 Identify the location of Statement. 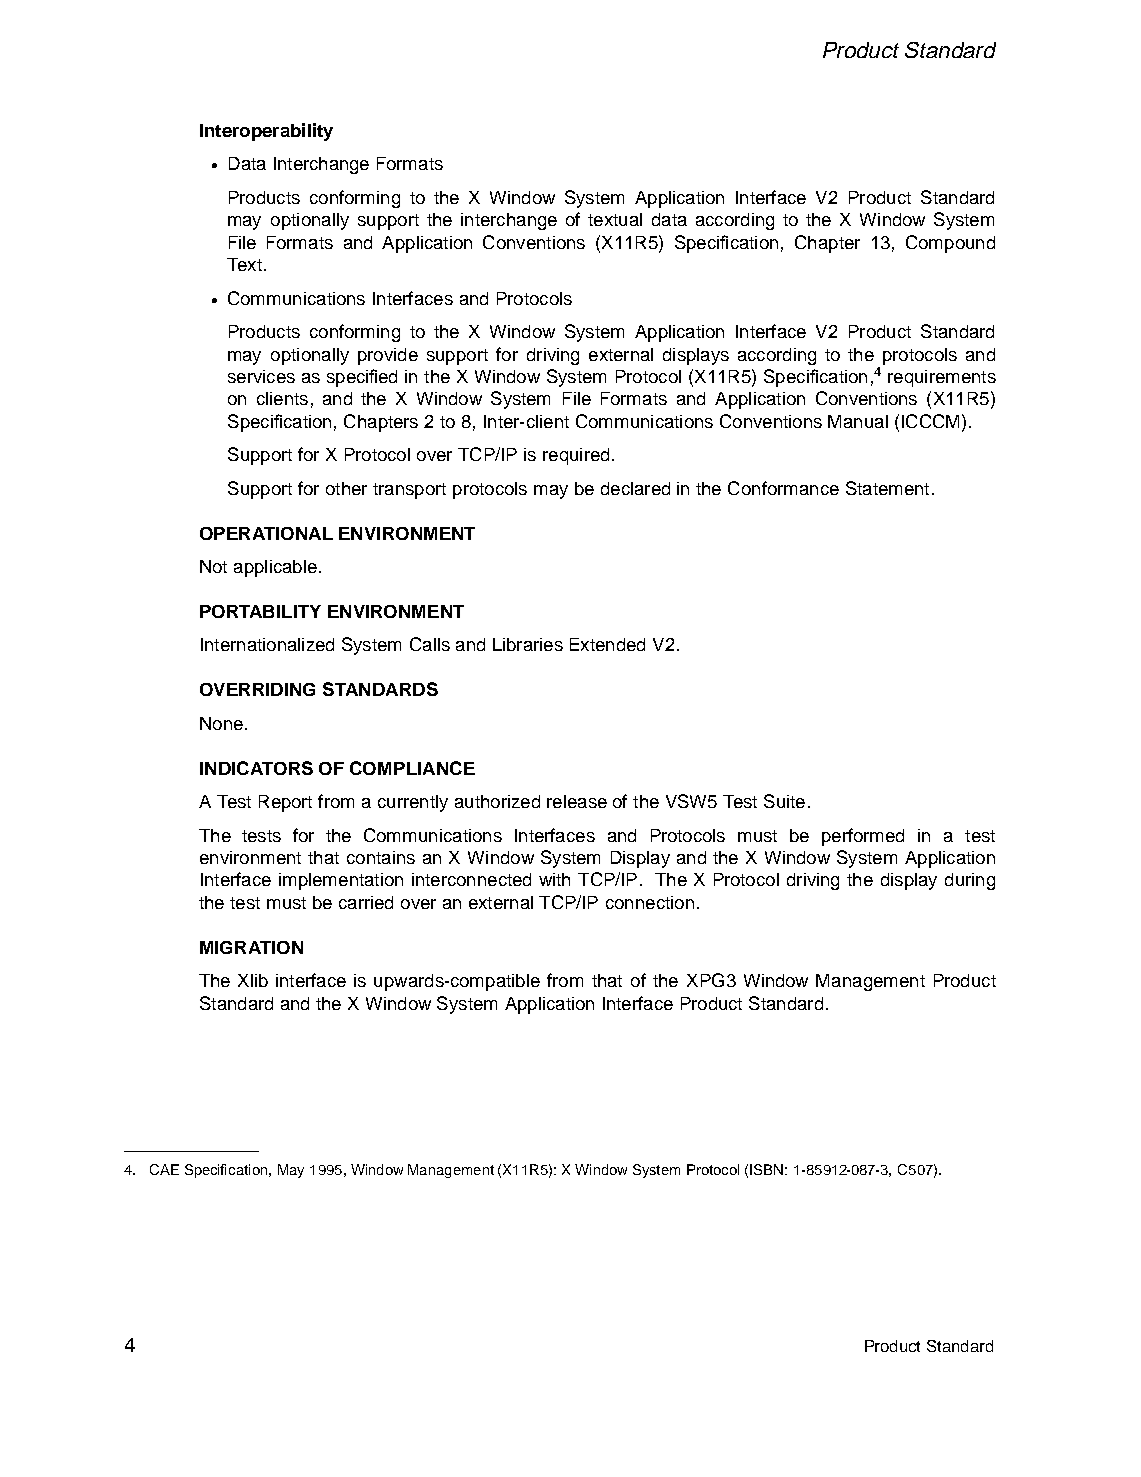
(887, 488).
